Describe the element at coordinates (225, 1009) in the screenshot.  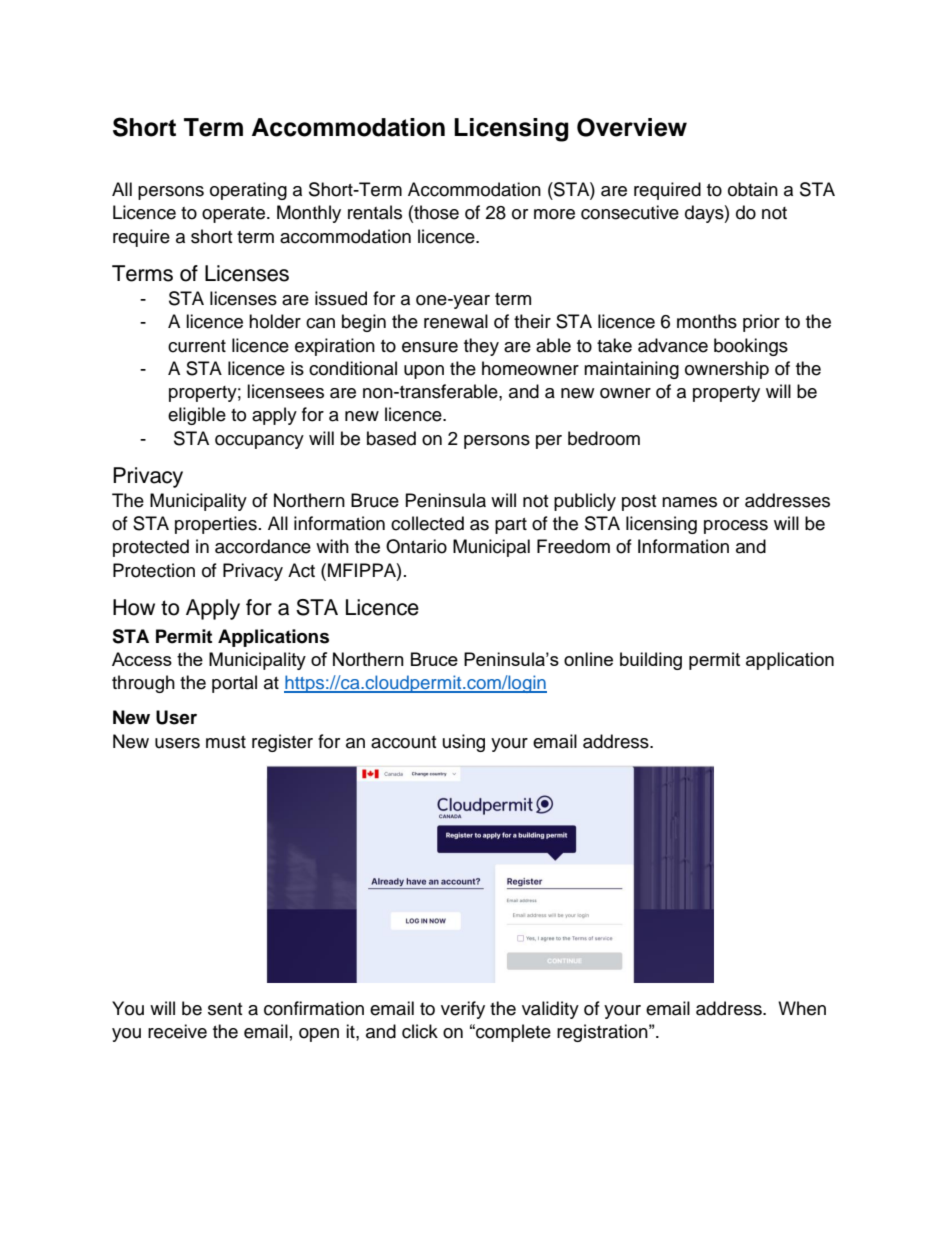
I see `sent` at that location.
